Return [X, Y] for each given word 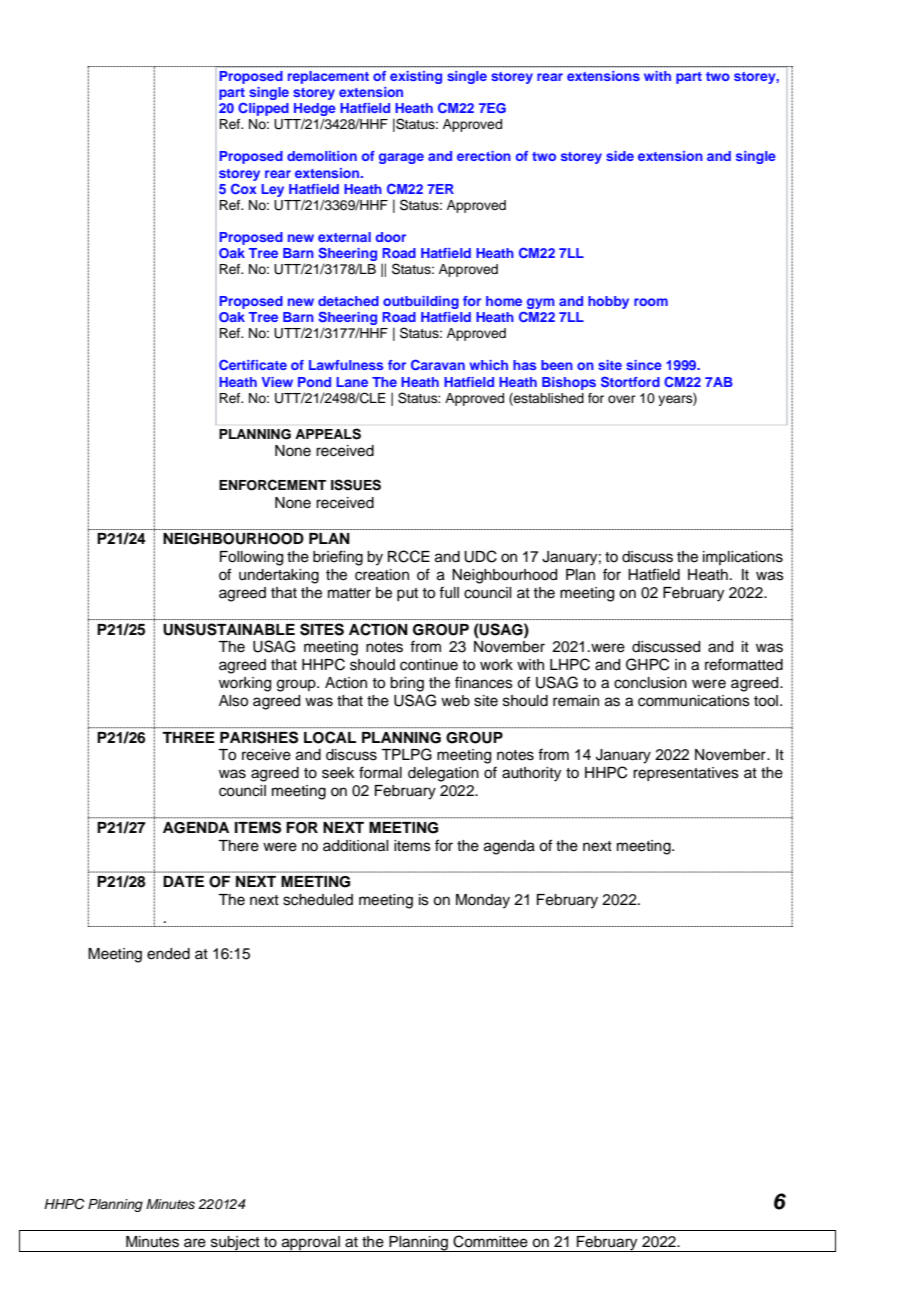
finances [484, 682]
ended [168, 954]
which [488, 365]
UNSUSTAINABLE [229, 629]
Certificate [253, 364]
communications [694, 701]
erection [484, 156]
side [620, 156]
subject [235, 1244]
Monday [483, 901]
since [644, 365]
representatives [686, 774]
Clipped [263, 109]
